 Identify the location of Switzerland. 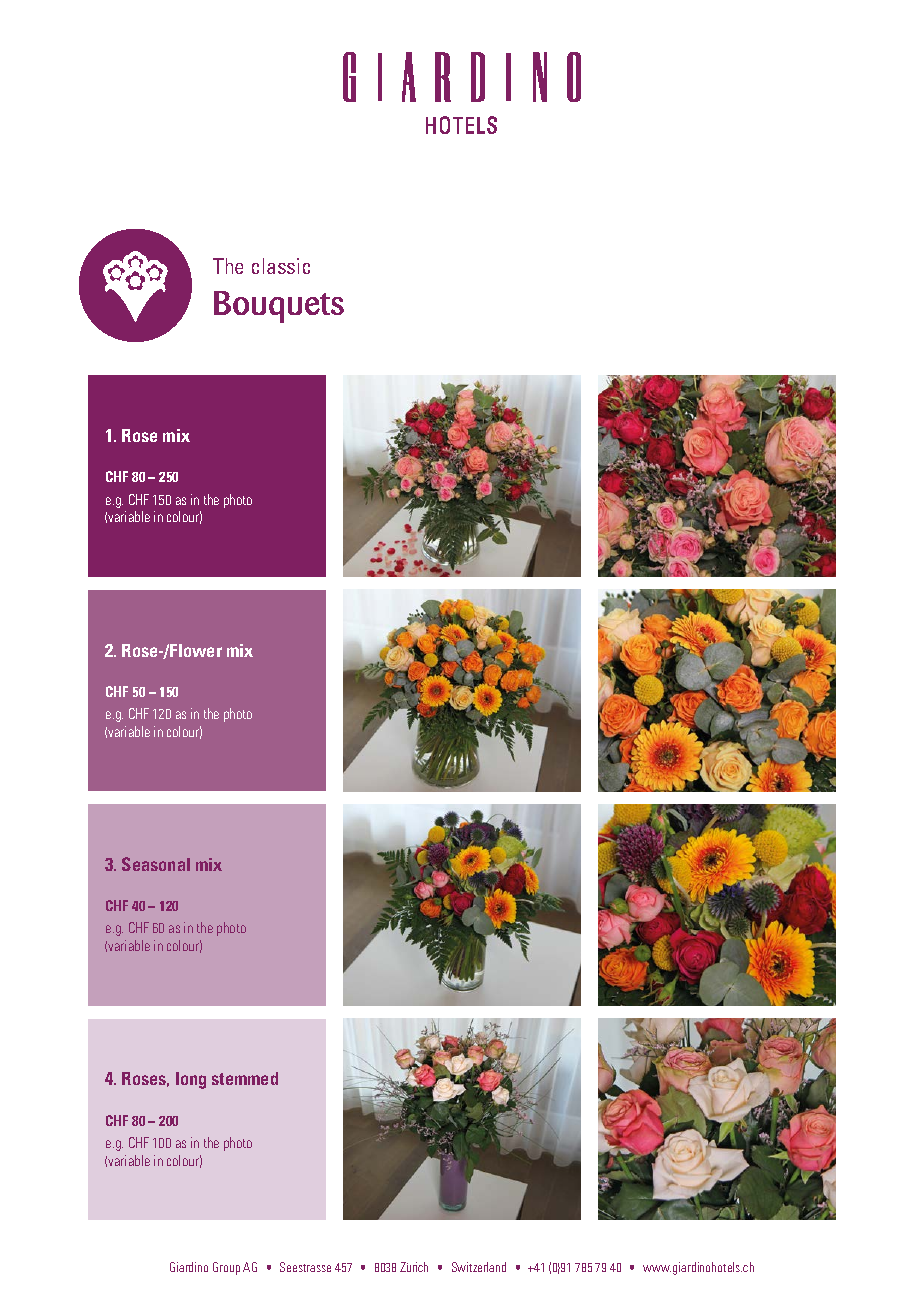
(479, 1267).
